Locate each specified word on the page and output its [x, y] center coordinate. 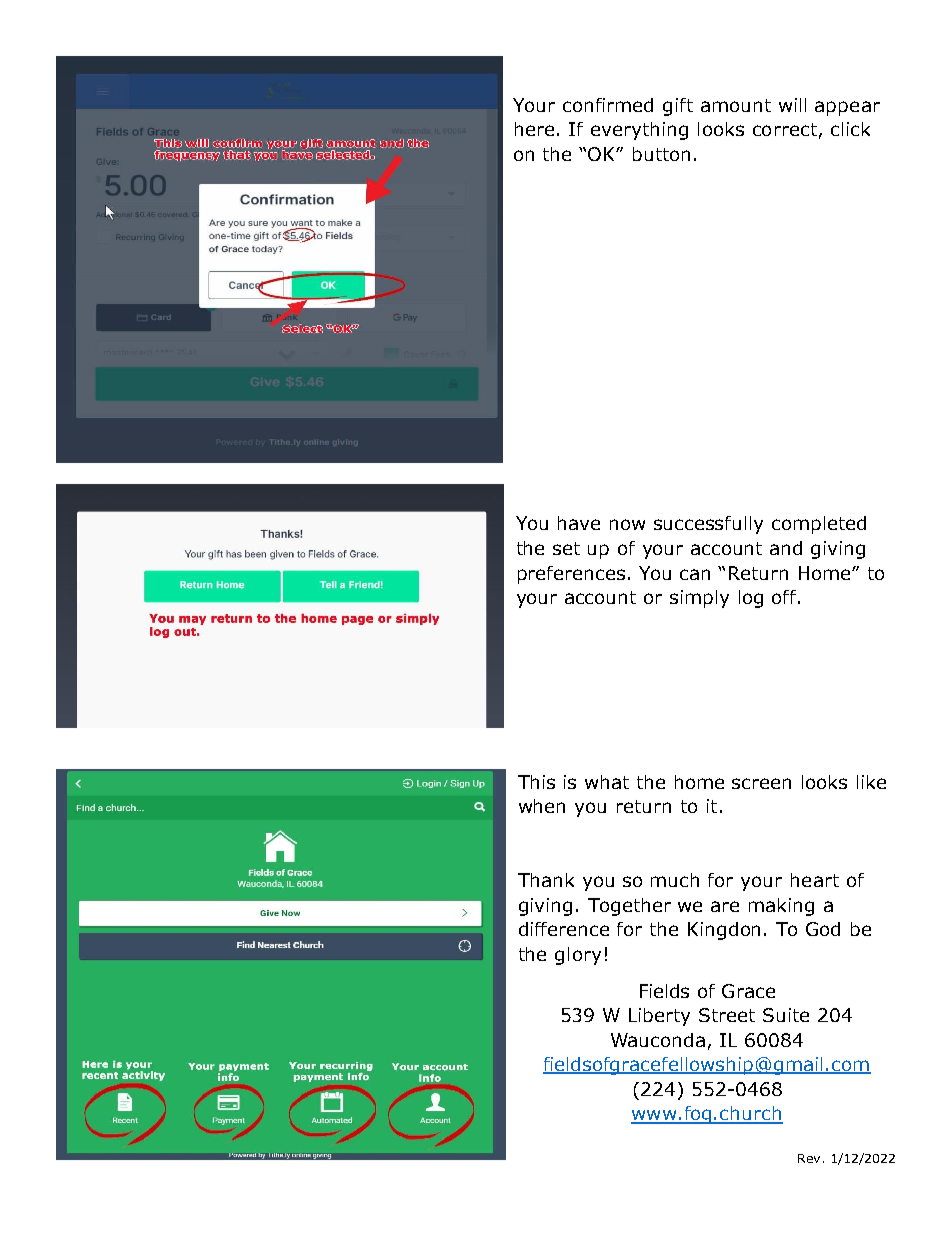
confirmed [608, 105]
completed [819, 525]
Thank [546, 880]
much [675, 880]
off [785, 597]
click [850, 129]
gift [678, 107]
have [579, 523]
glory [578, 956]
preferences [571, 575]
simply [699, 599]
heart [815, 880]
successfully [708, 525]
